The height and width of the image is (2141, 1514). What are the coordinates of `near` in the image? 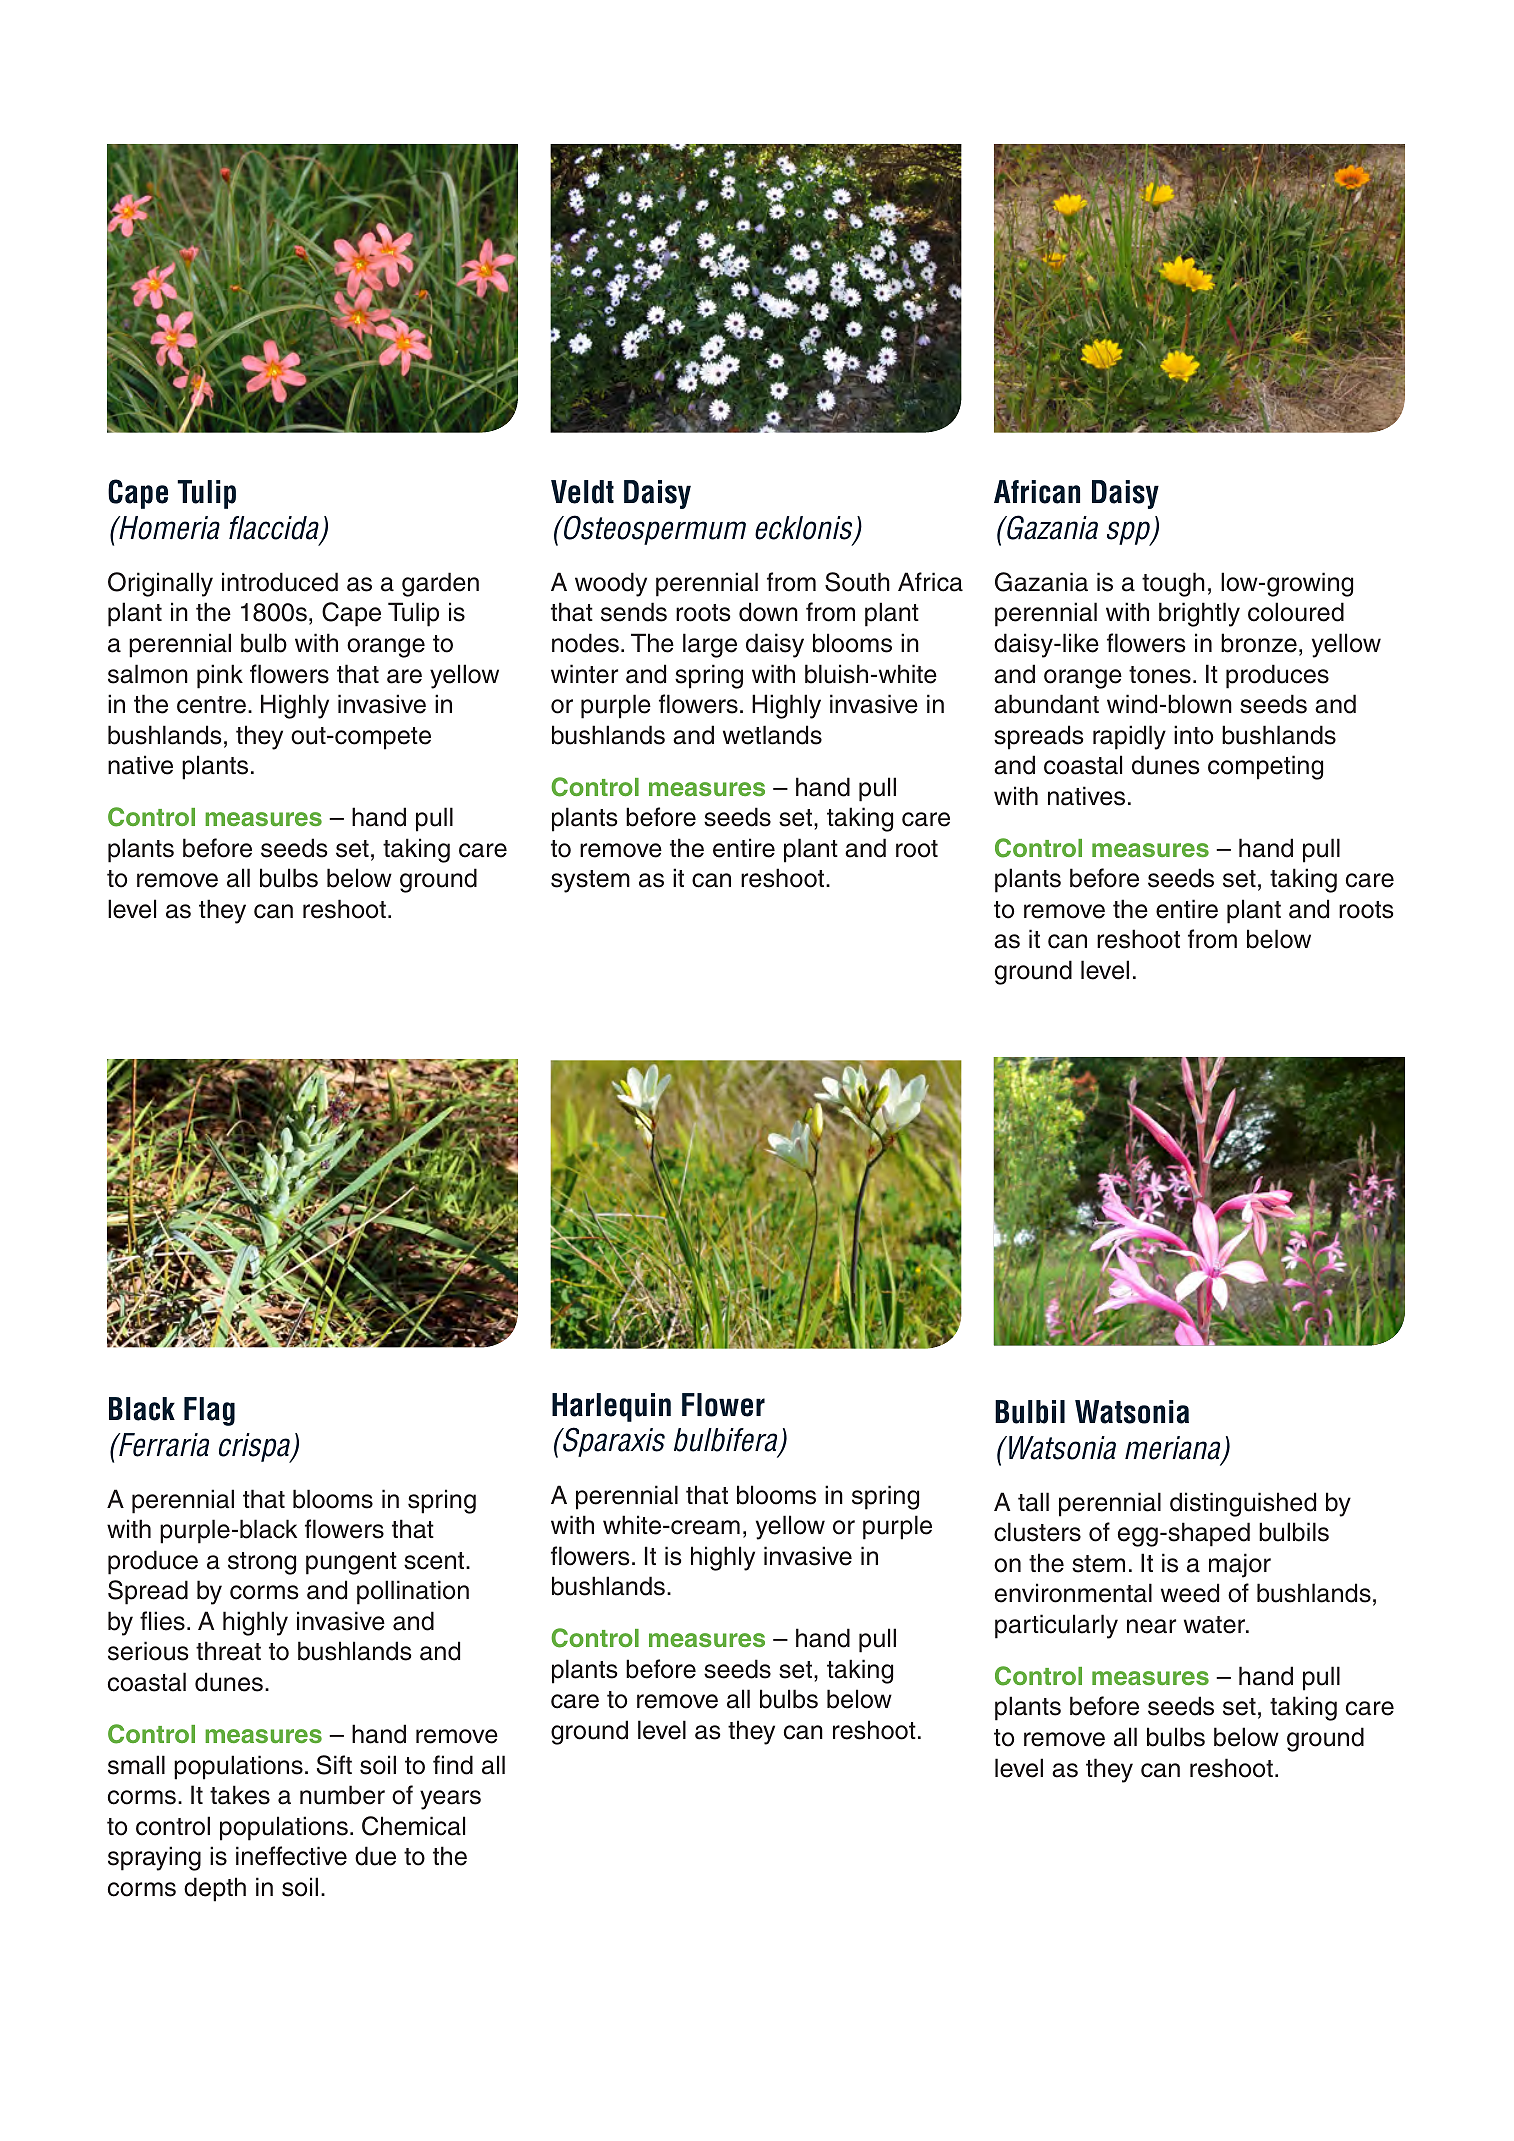 It's located at (1151, 1626).
